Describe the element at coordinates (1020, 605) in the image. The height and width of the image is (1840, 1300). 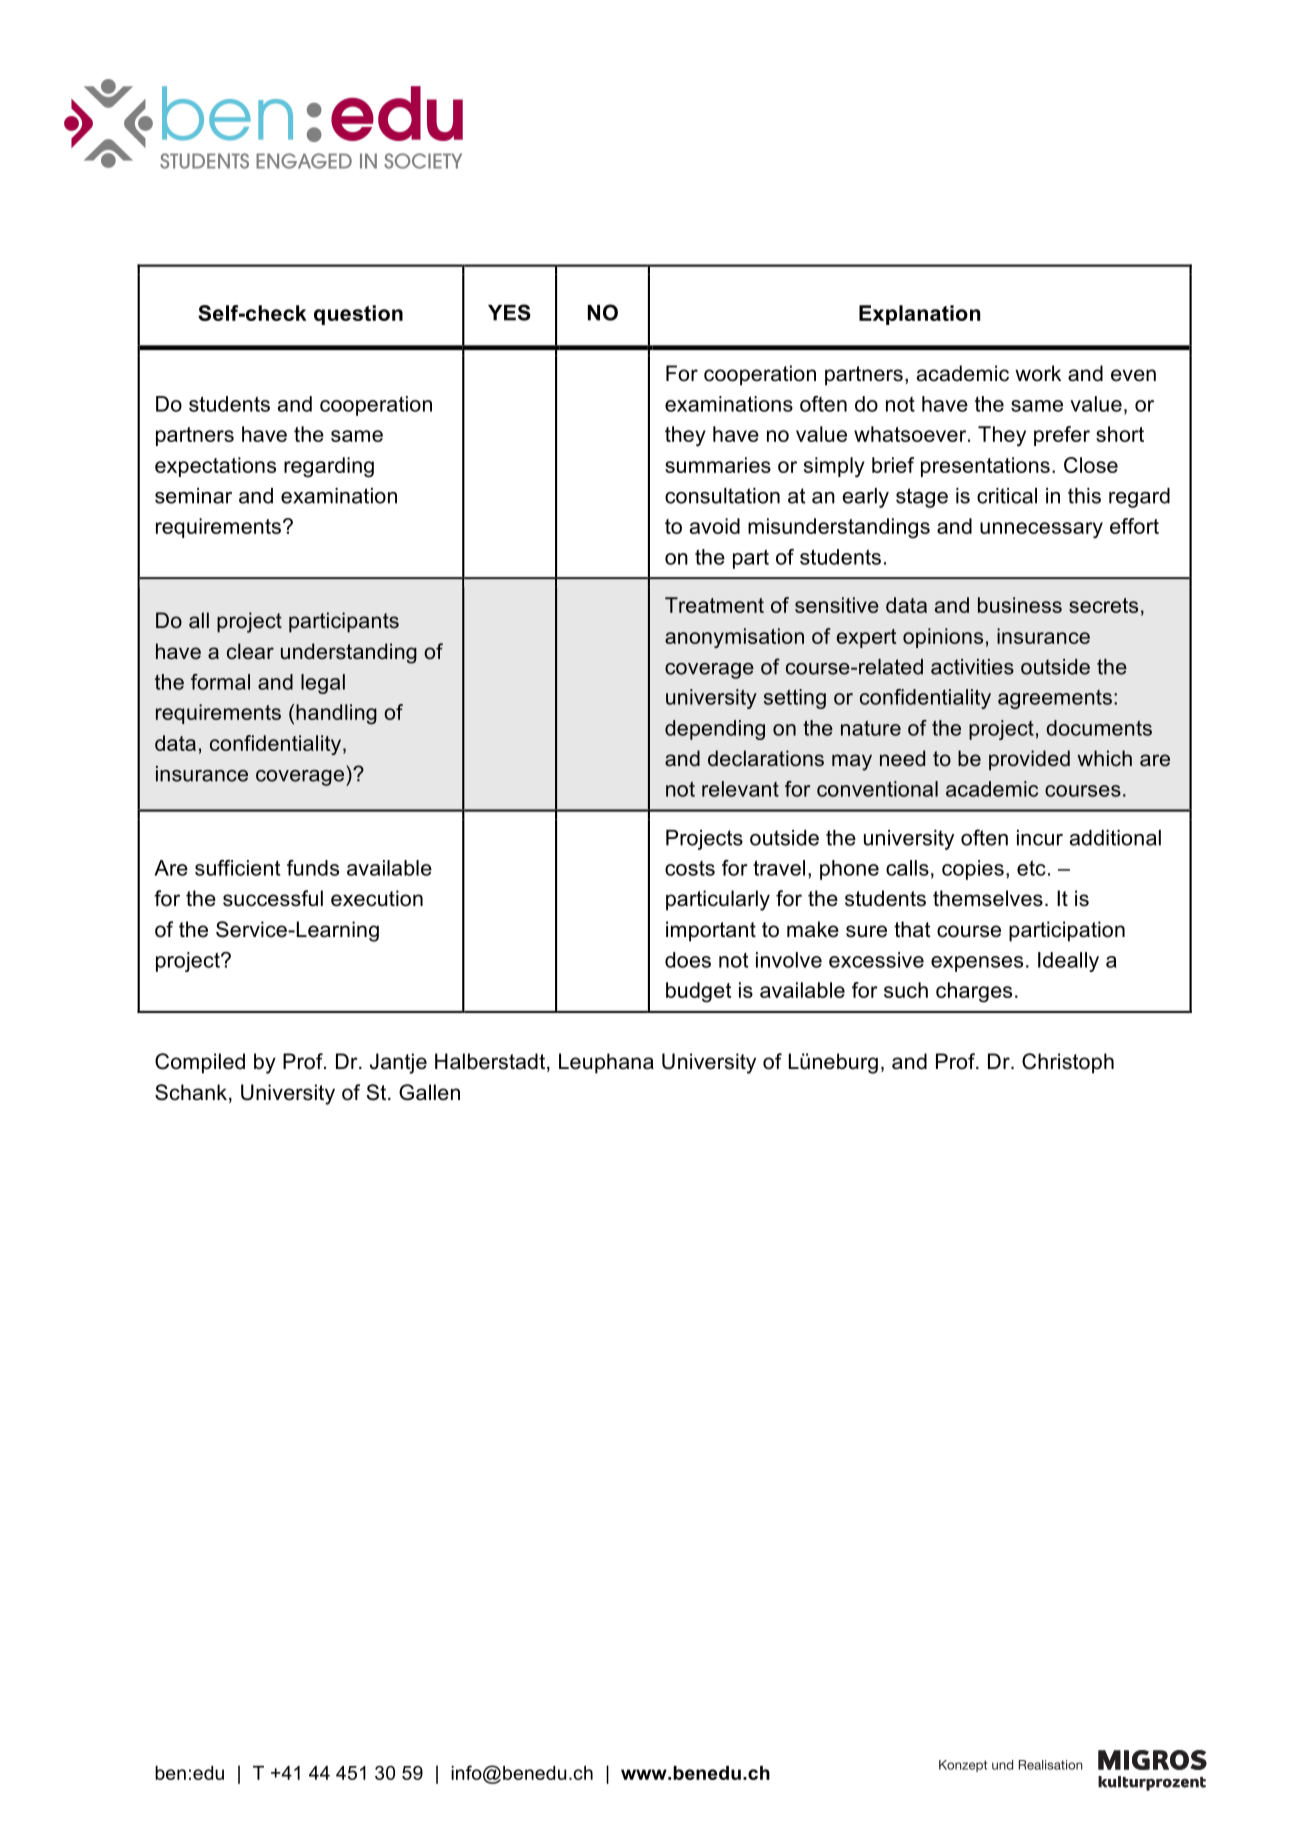
I see `business` at that location.
